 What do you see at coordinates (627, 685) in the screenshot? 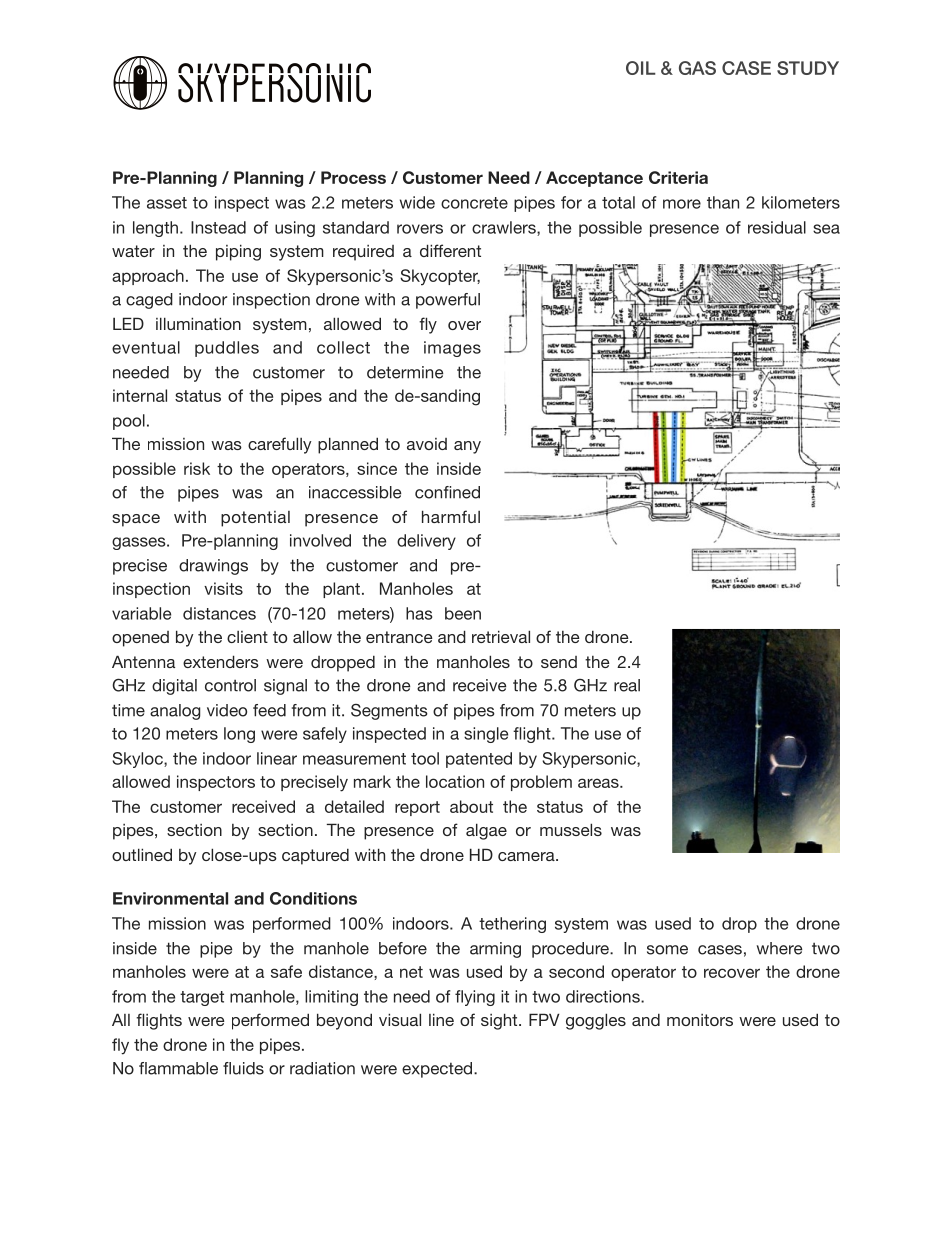
I see `real` at bounding box center [627, 685].
